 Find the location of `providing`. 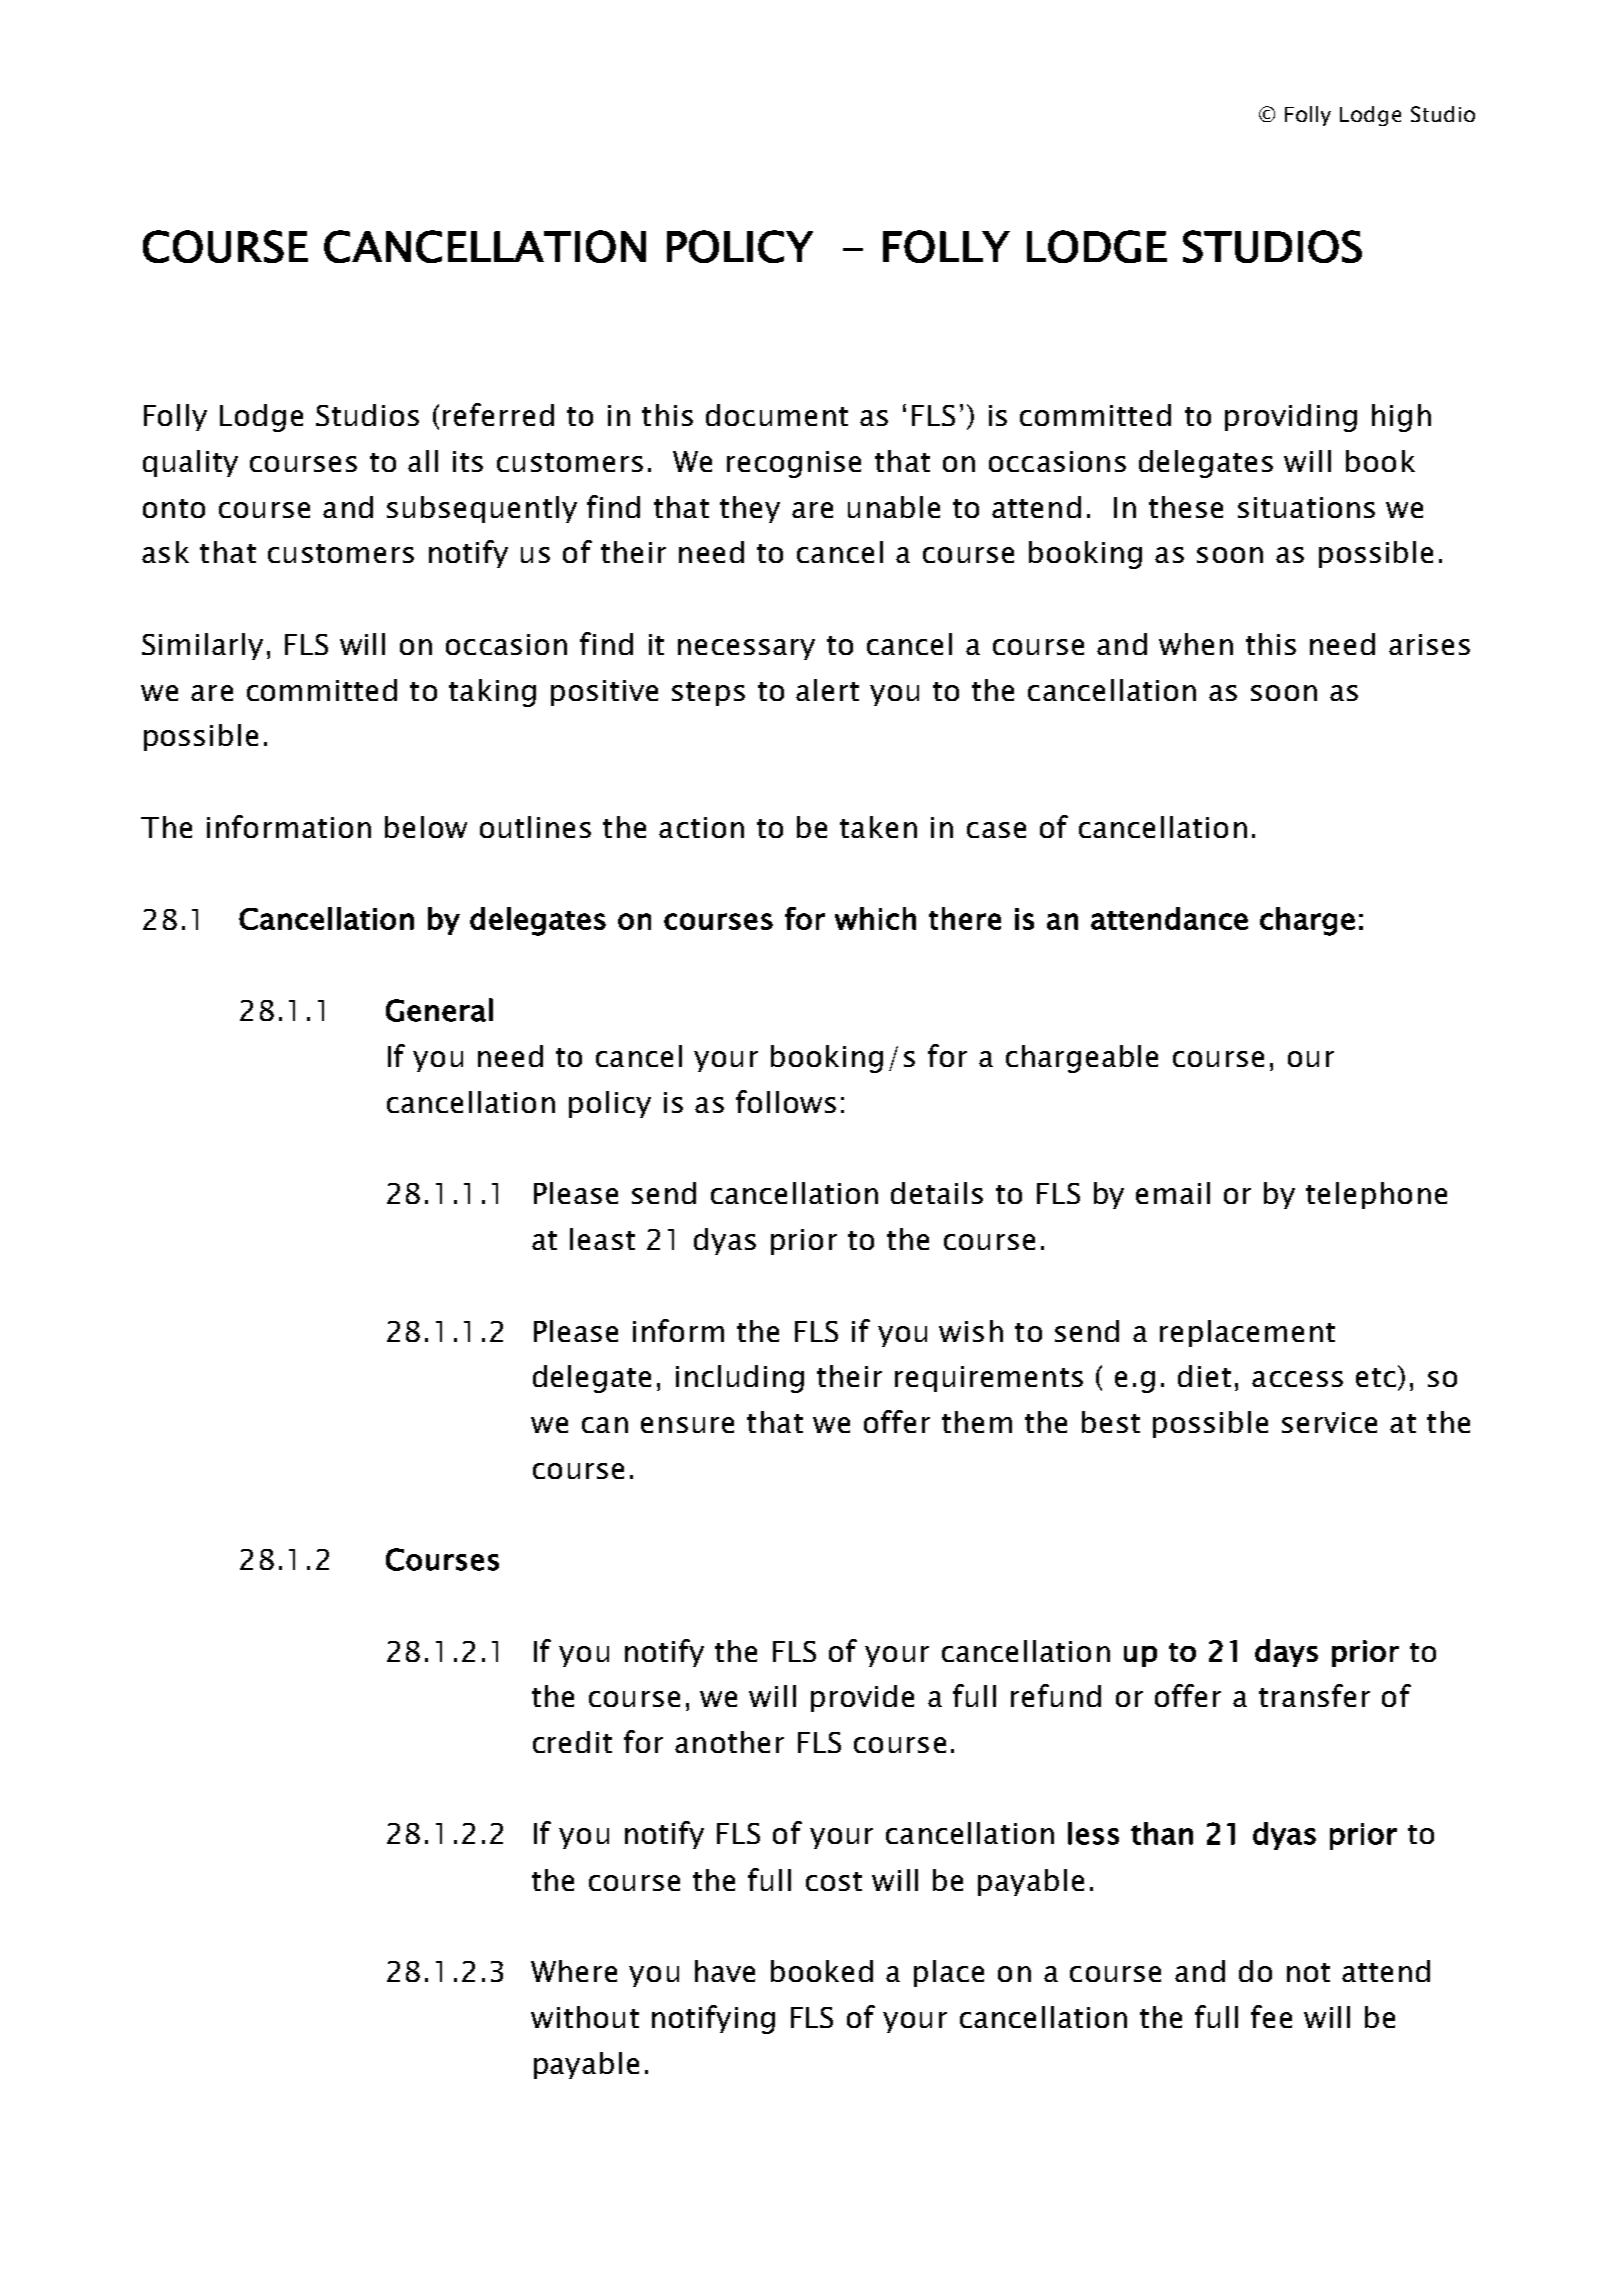

providing is located at coordinates (1291, 418).
